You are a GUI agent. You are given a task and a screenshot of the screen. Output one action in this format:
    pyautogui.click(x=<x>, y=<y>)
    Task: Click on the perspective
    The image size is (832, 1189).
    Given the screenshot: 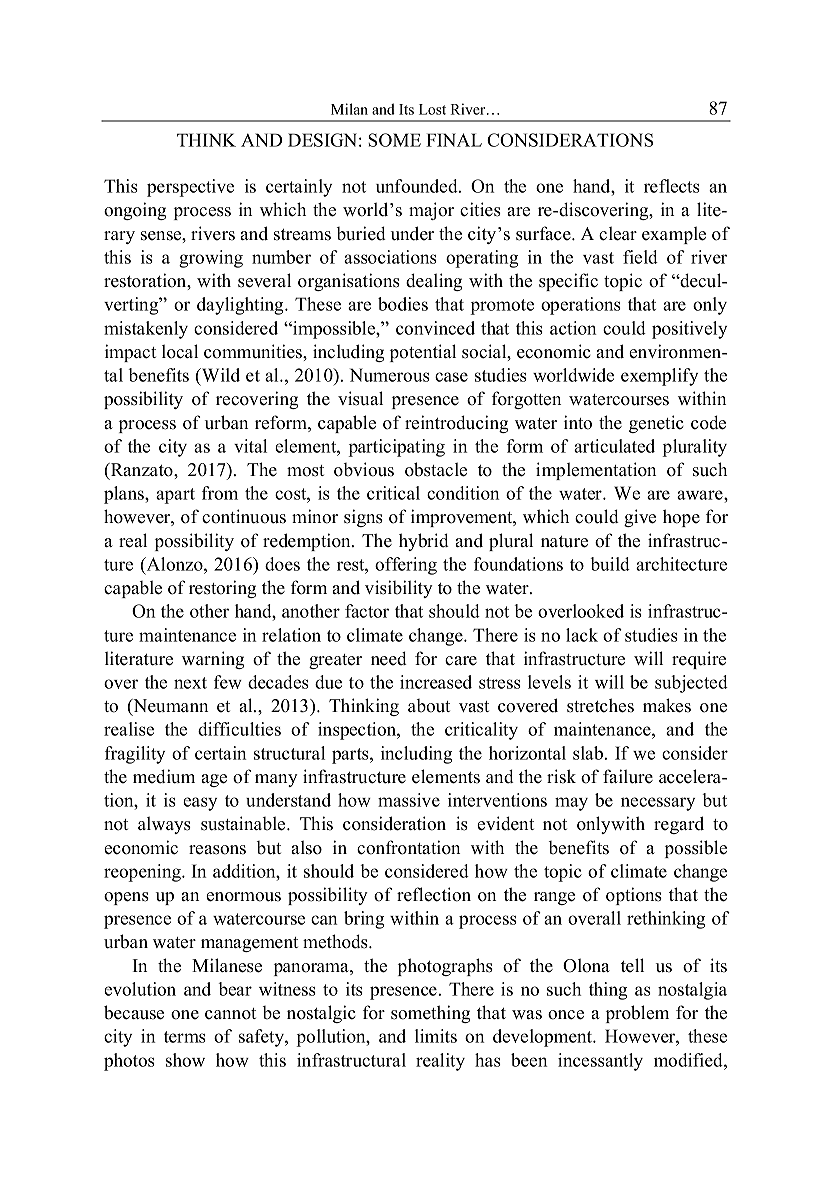 What is the action you would take?
    pyautogui.click(x=190, y=188)
